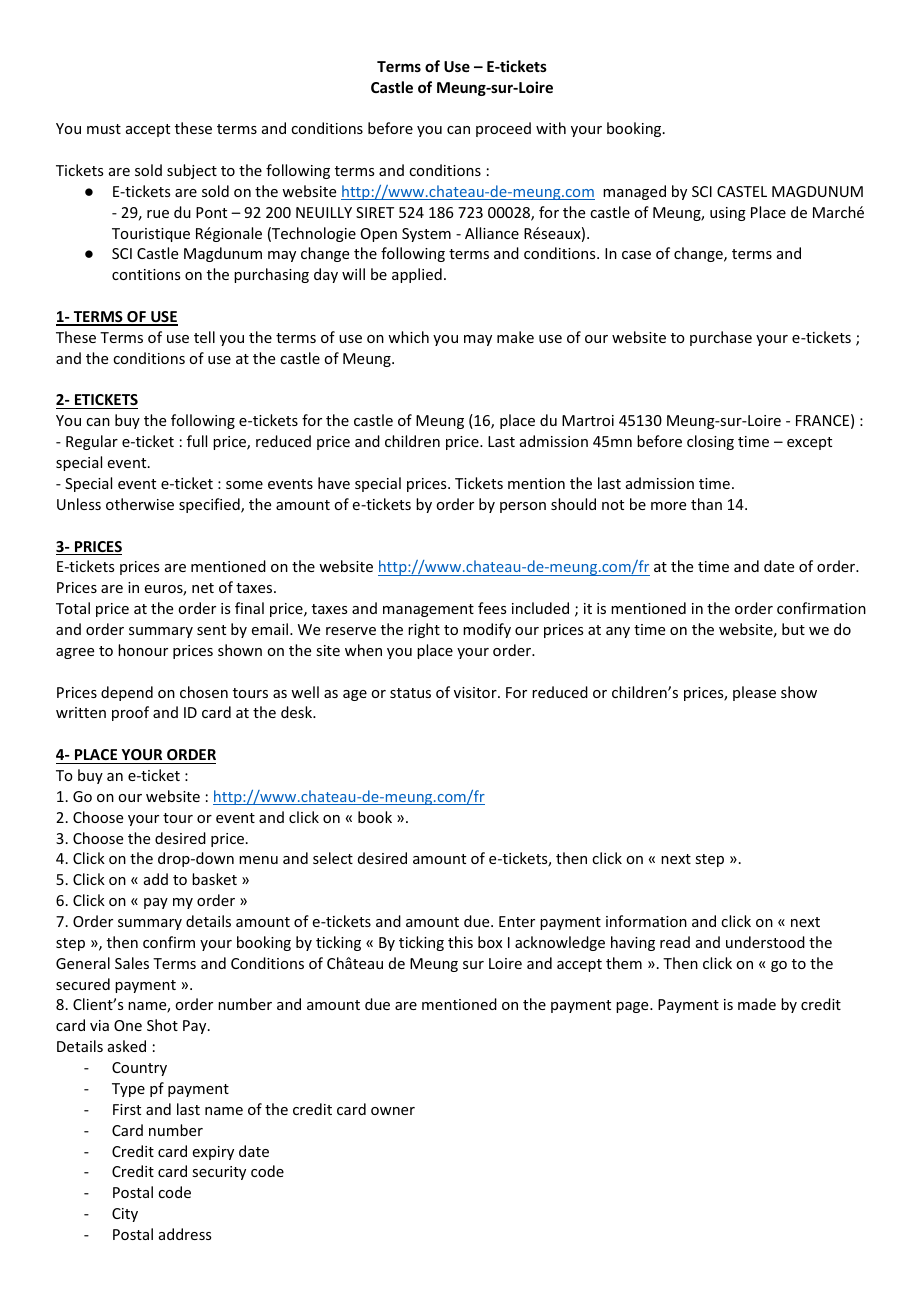 The image size is (924, 1308). I want to click on using, so click(728, 214).
